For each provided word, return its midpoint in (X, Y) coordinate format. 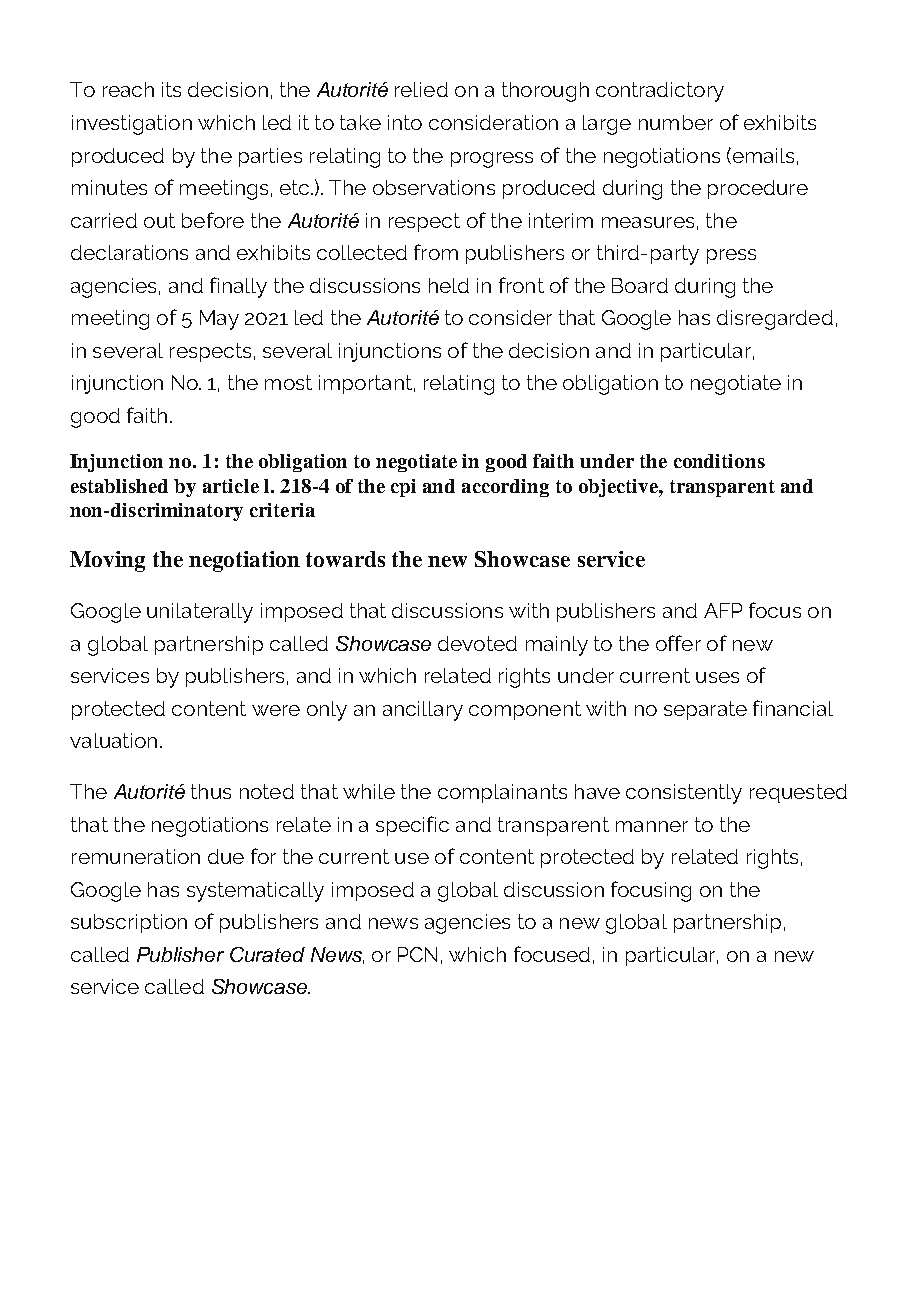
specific (412, 826)
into (405, 122)
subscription (129, 923)
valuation (113, 740)
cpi (403, 488)
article (231, 486)
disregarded (775, 320)
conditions (719, 461)
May (219, 320)
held (449, 285)
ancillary (423, 711)
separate (705, 710)
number (676, 122)
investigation (132, 125)
